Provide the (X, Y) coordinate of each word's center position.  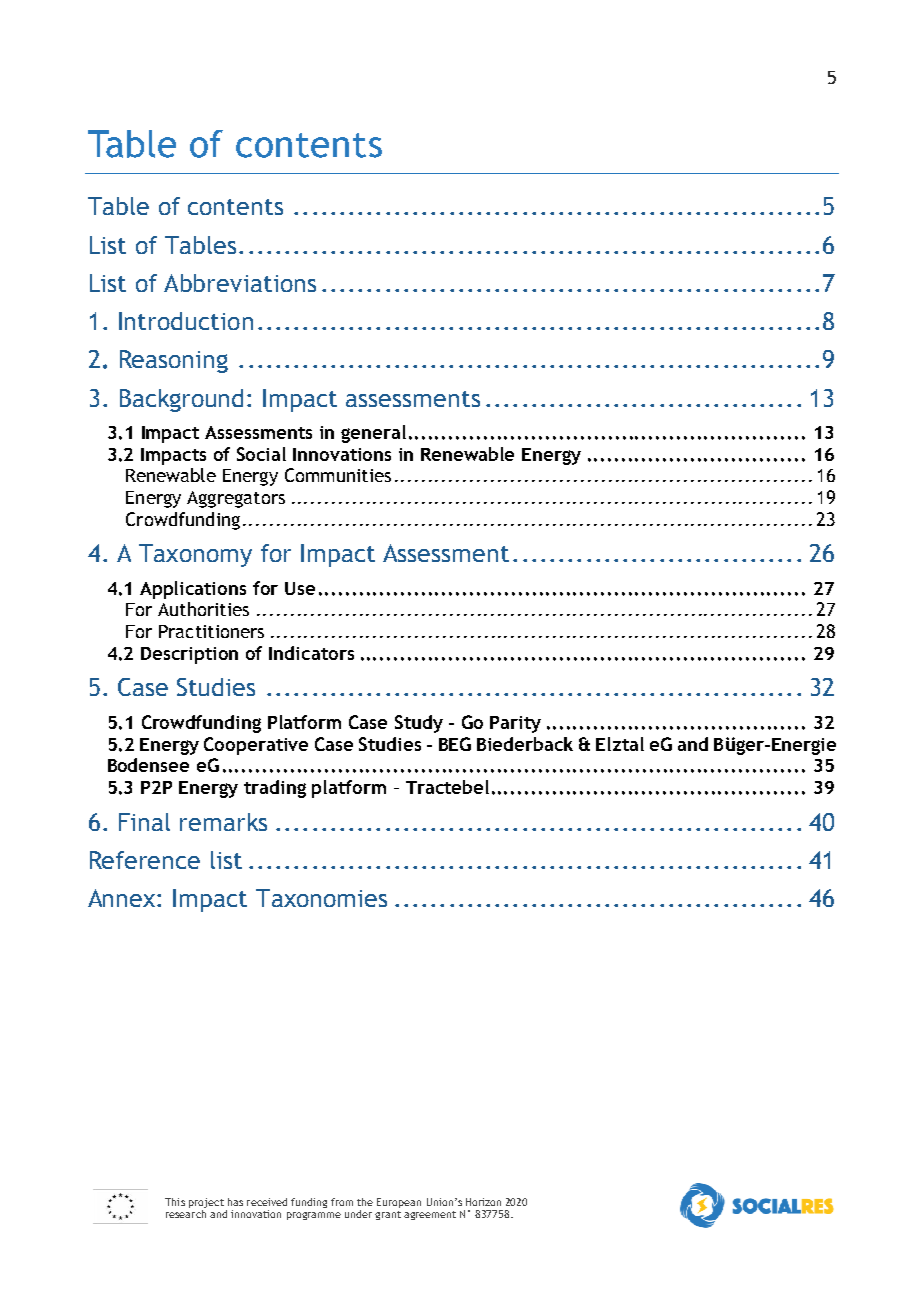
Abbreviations (240, 283)
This (175, 1202)
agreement (430, 1215)
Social (261, 454)
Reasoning (174, 361)
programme (314, 1216)
